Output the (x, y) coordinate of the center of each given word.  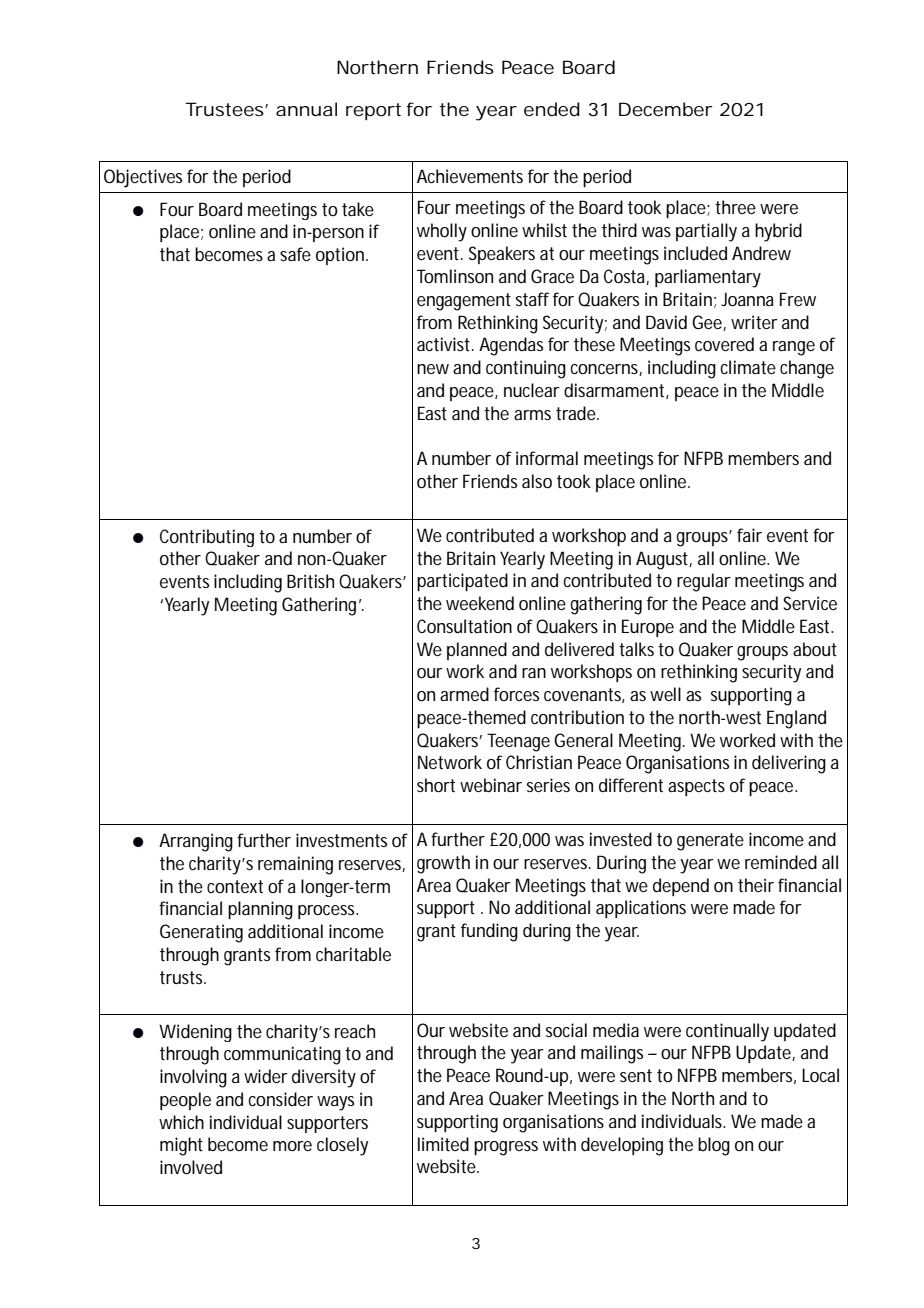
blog (714, 1146)
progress (506, 1148)
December (665, 109)
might (181, 1146)
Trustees (225, 109)
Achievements (470, 176)
